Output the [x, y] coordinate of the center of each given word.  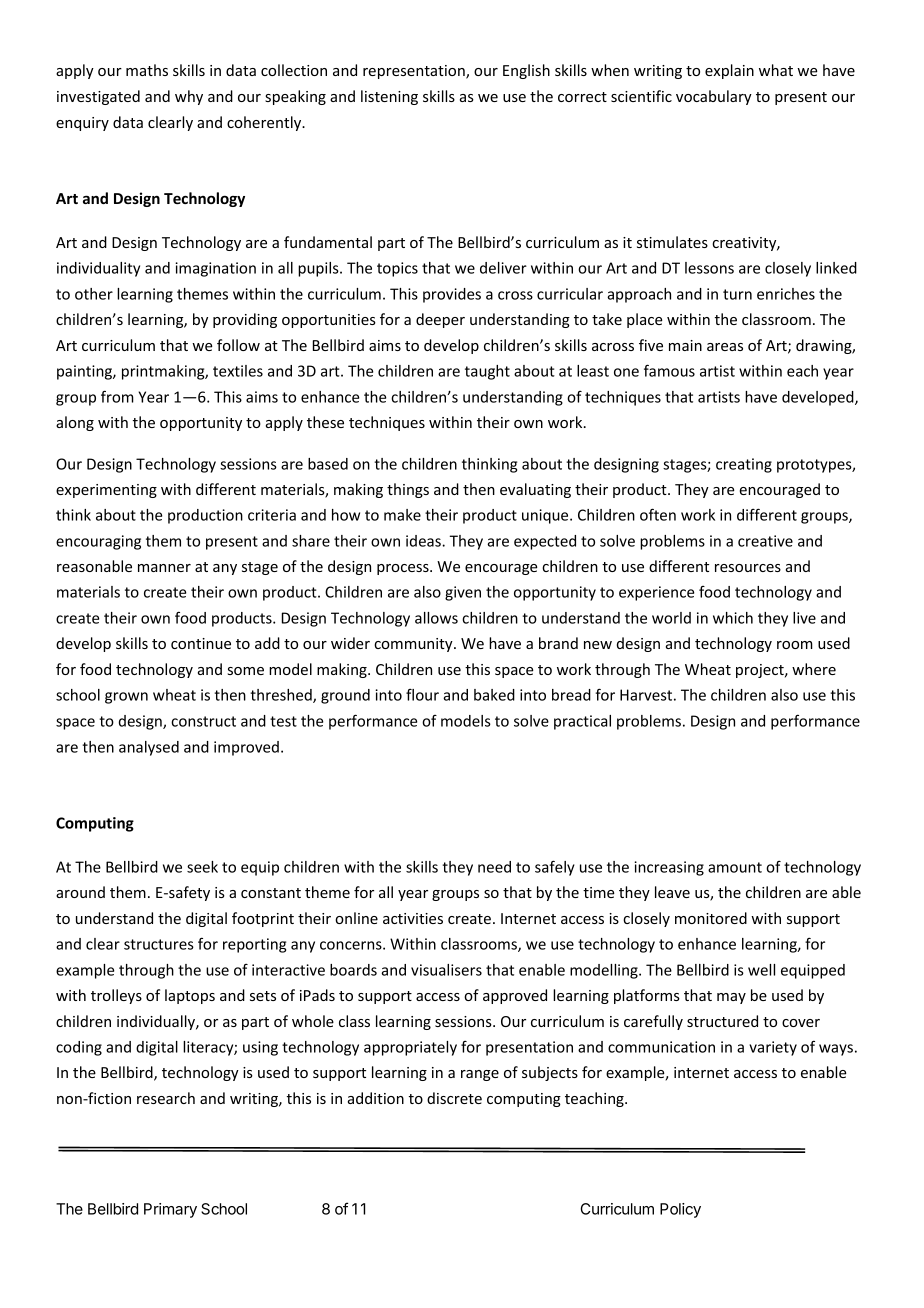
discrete [454, 1098]
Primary [170, 1210]
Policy [680, 1210]
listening [389, 97]
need [494, 867]
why [189, 97]
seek [202, 867]
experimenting [106, 491]
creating [744, 465]
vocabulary [714, 97]
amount [735, 867]
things [408, 490]
